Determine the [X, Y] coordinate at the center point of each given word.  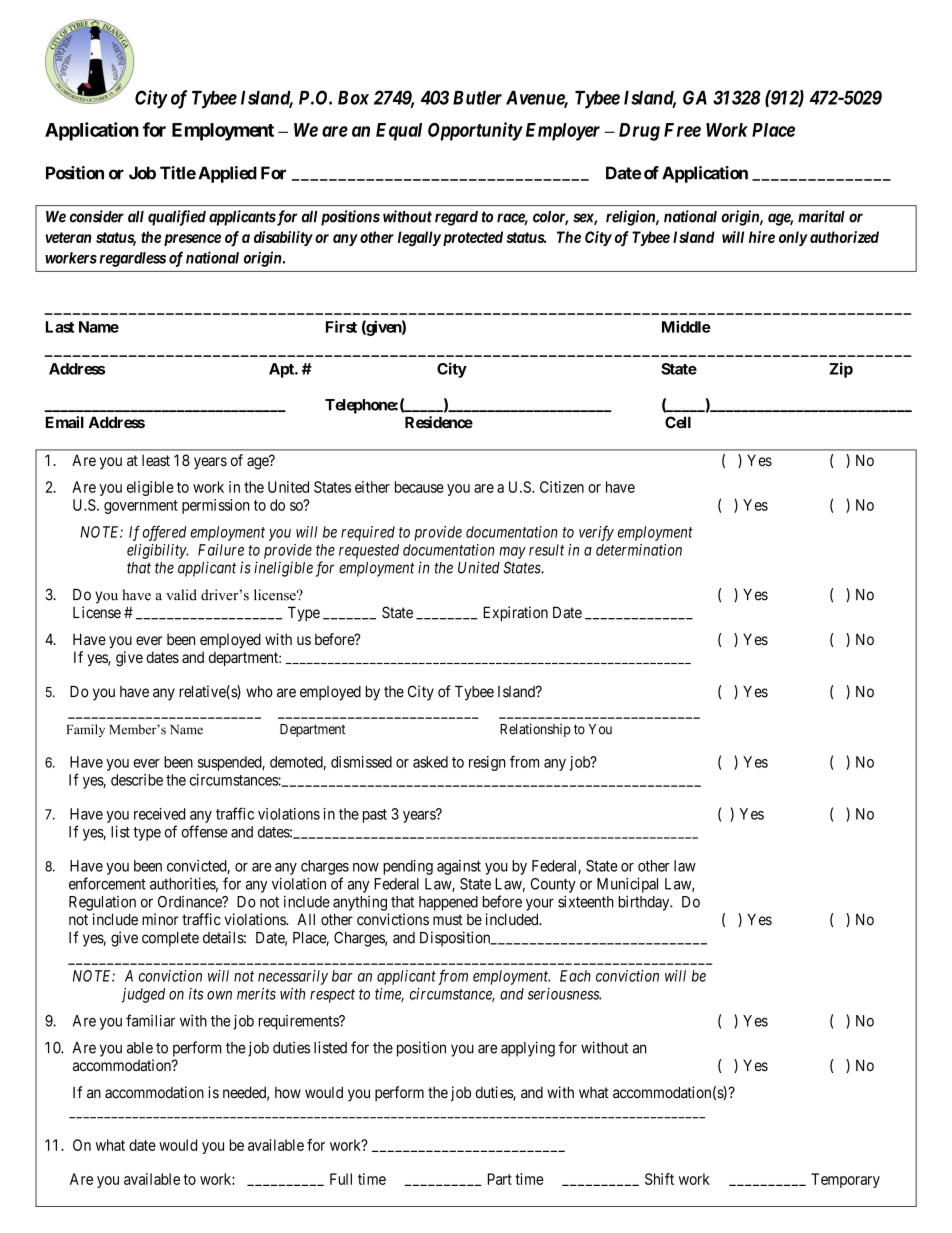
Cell [678, 422]
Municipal [627, 885]
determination [639, 550]
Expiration [515, 614]
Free [682, 130]
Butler [477, 98]
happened [448, 903]
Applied [227, 174]
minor [160, 919]
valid [181, 595]
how [288, 1093]
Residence [439, 422]
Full [341, 1179]
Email [65, 422]
